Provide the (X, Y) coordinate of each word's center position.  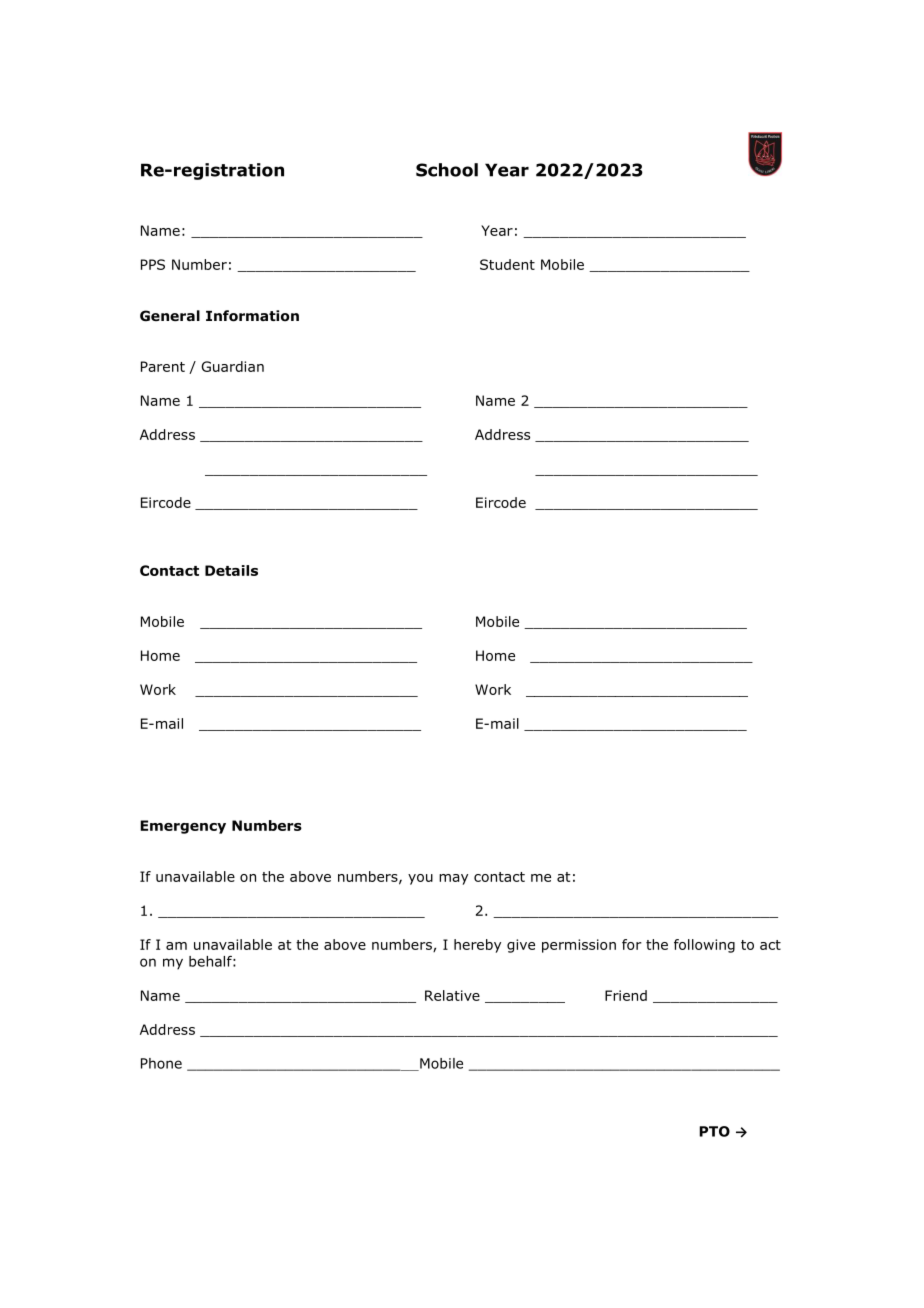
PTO (714, 1131)
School (447, 170)
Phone (161, 1063)
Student (507, 264)
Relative (452, 995)
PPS (153, 264)
